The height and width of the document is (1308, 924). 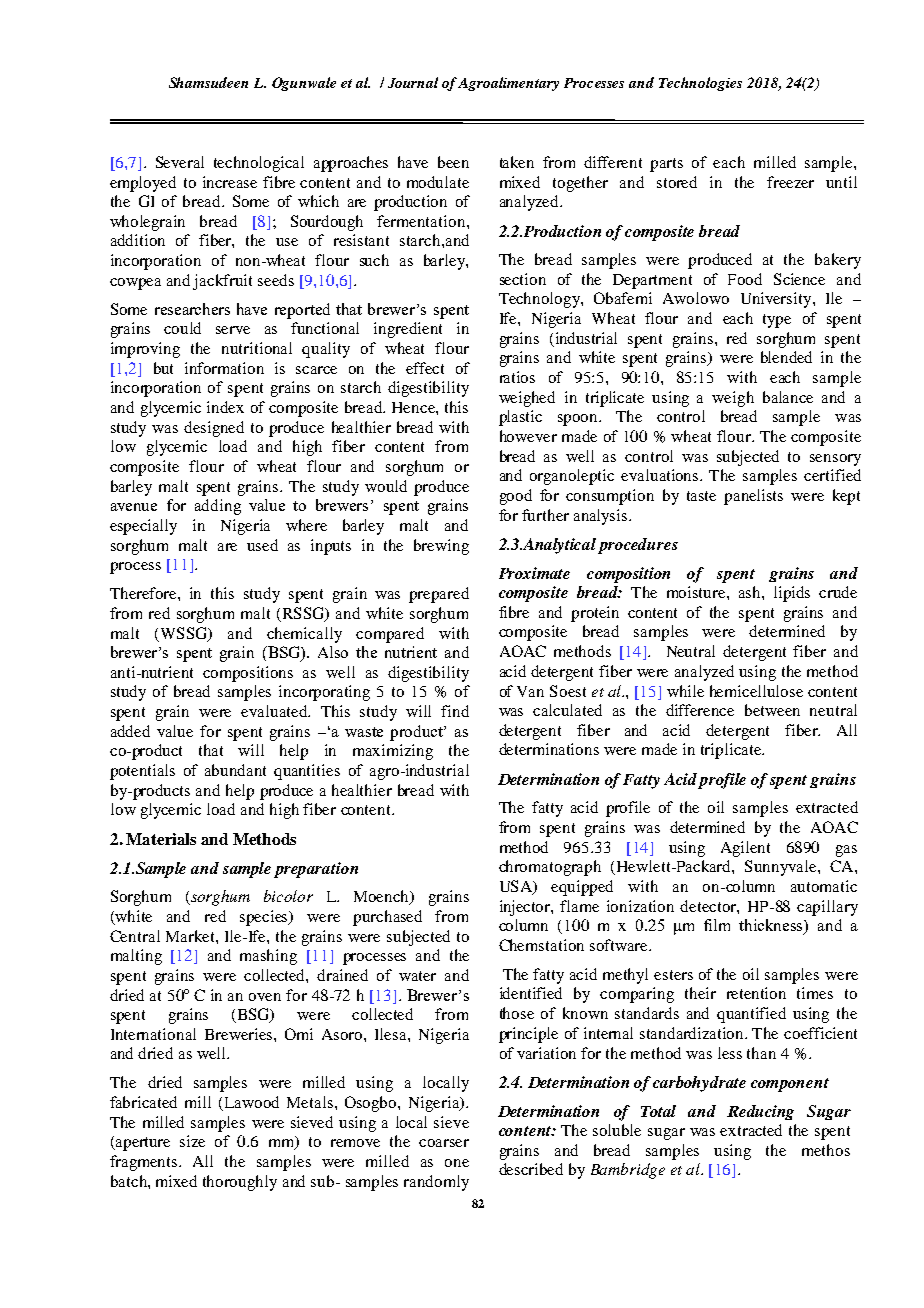 What do you see at coordinates (786, 357) in the document?
I see `blended` at bounding box center [786, 357].
